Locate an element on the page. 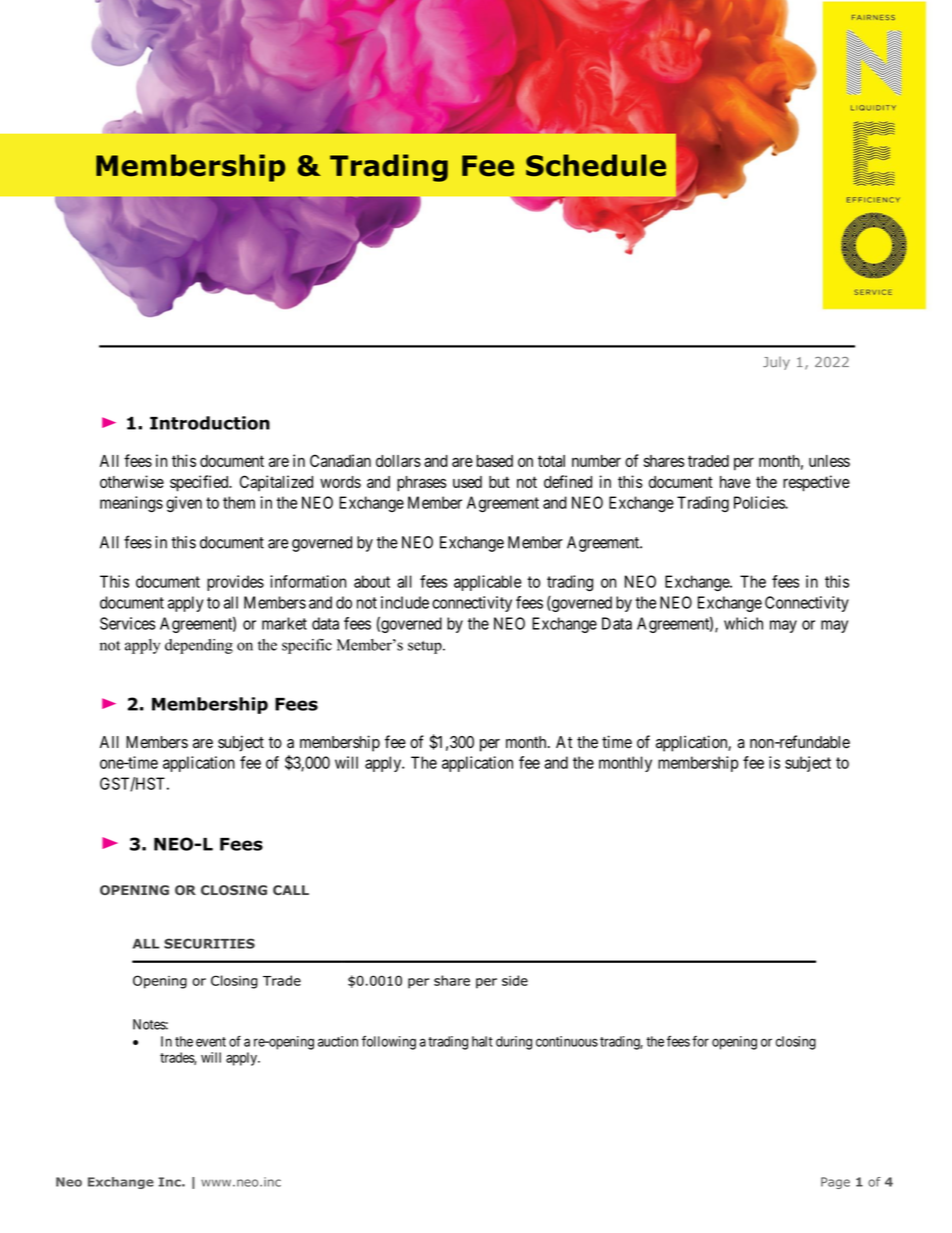 This page has width=952, height=1233. used is located at coordinates (467, 482).
